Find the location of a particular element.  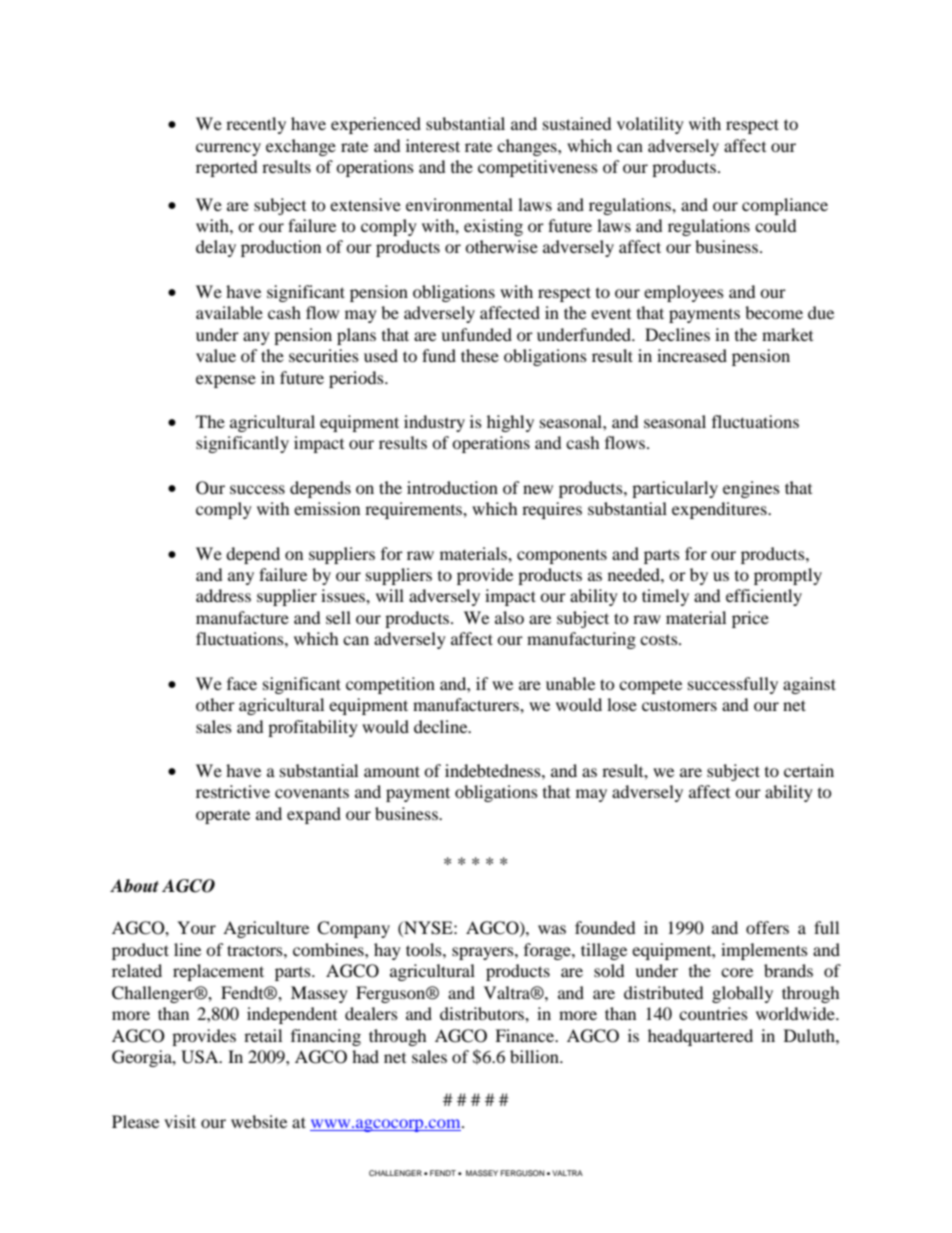

compliance is located at coordinates (785, 206).
